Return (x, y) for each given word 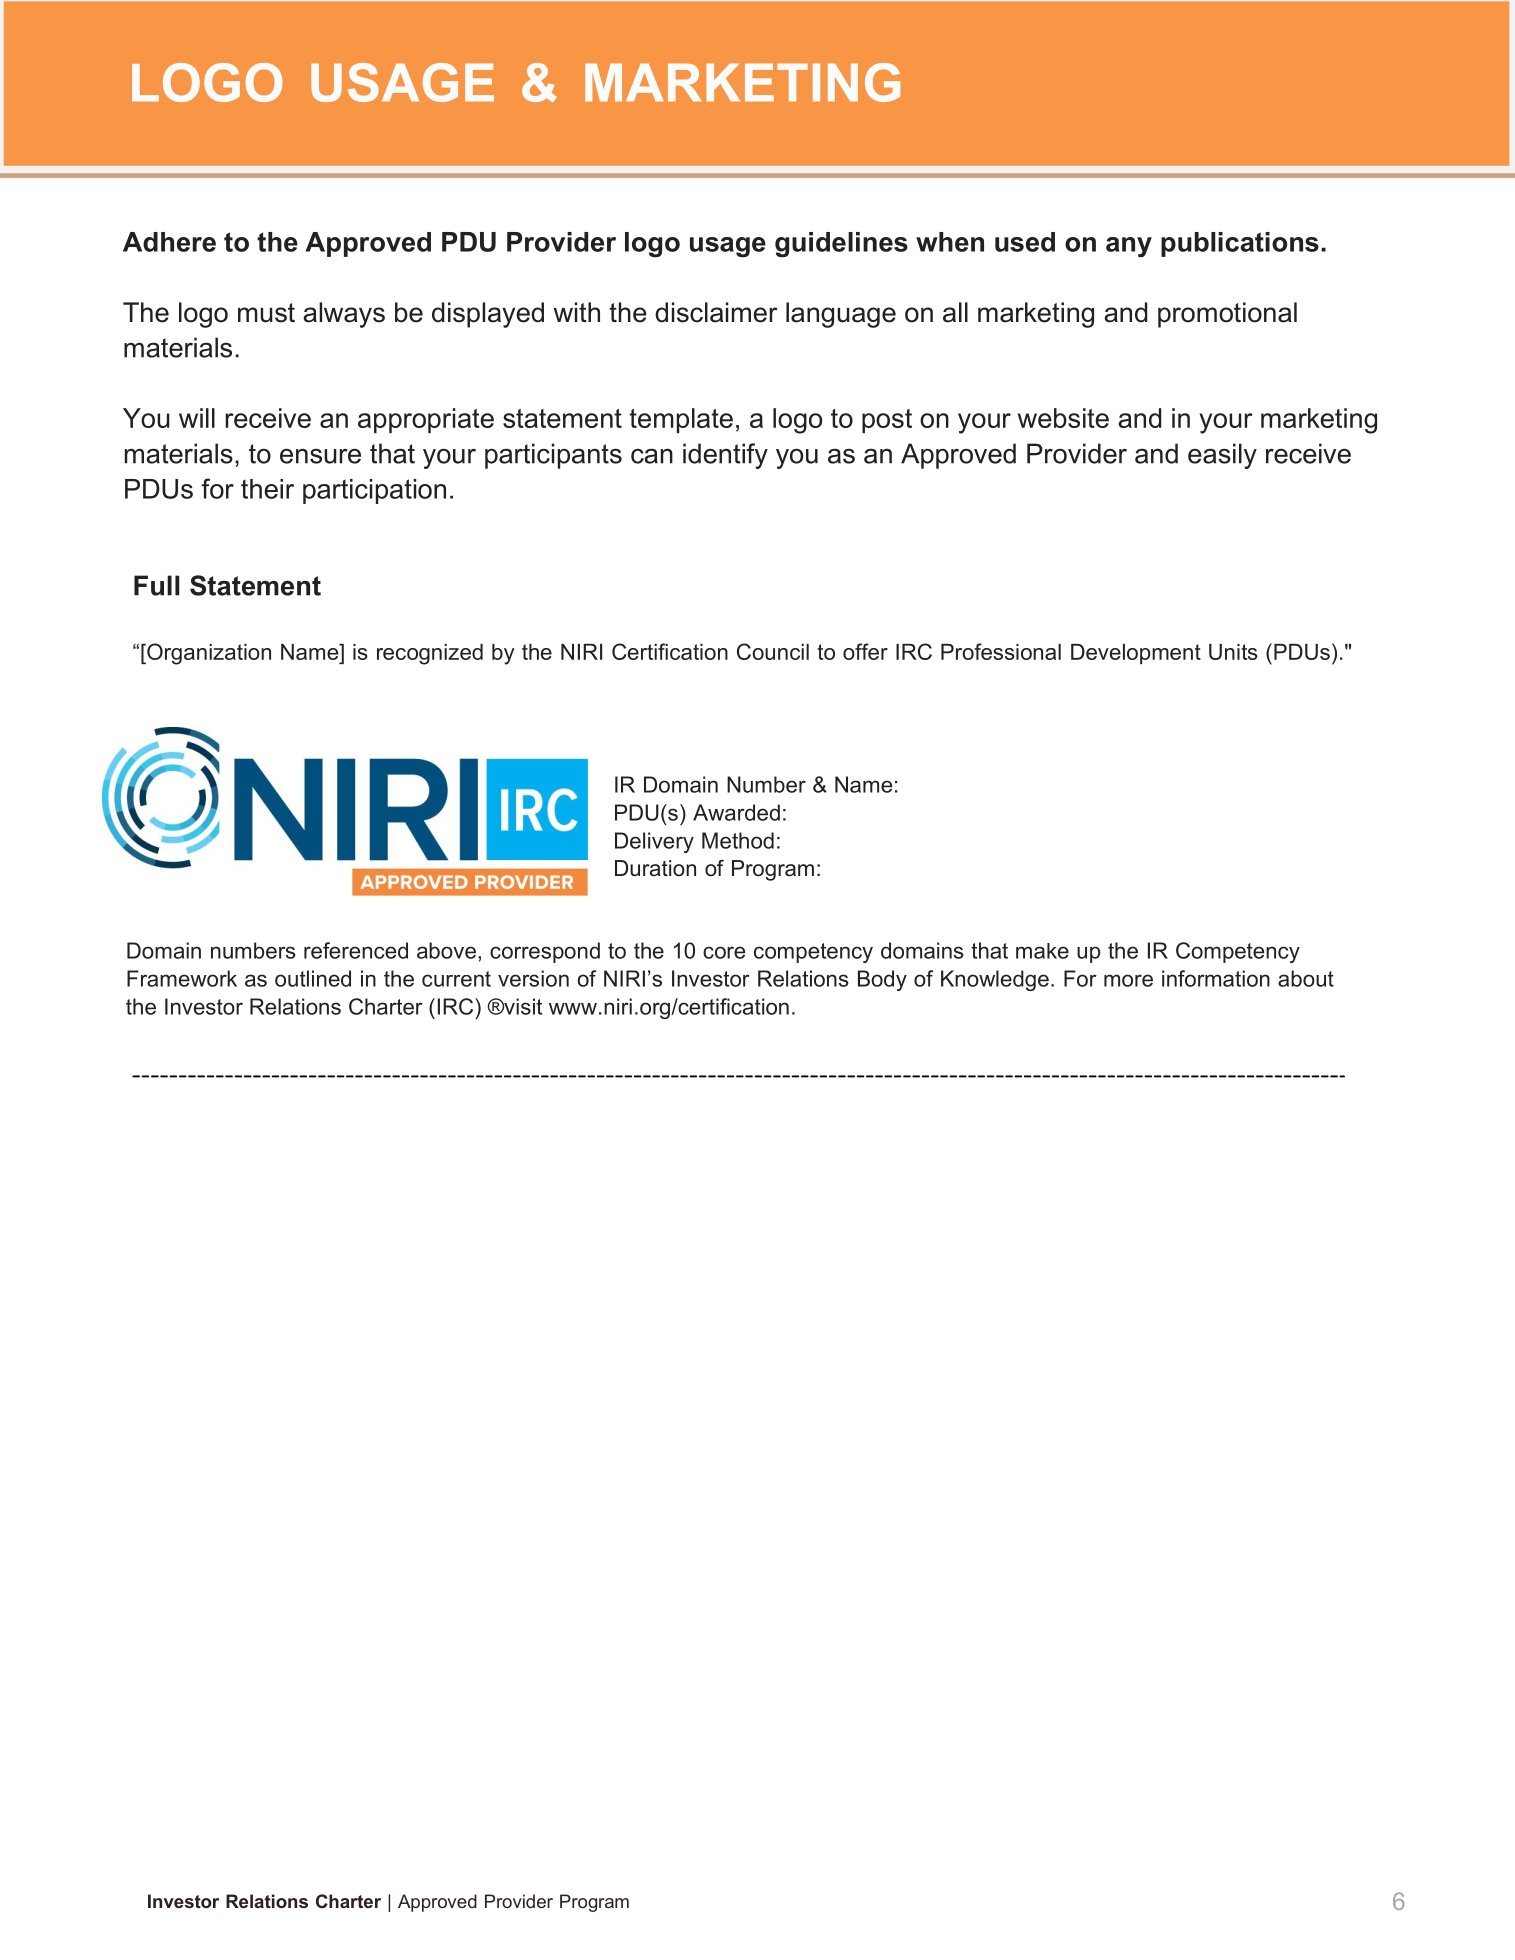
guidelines (841, 245)
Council (773, 651)
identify (725, 456)
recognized (430, 654)
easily (1222, 456)
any (1129, 247)
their (267, 489)
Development (1136, 654)
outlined (313, 978)
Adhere (169, 242)
